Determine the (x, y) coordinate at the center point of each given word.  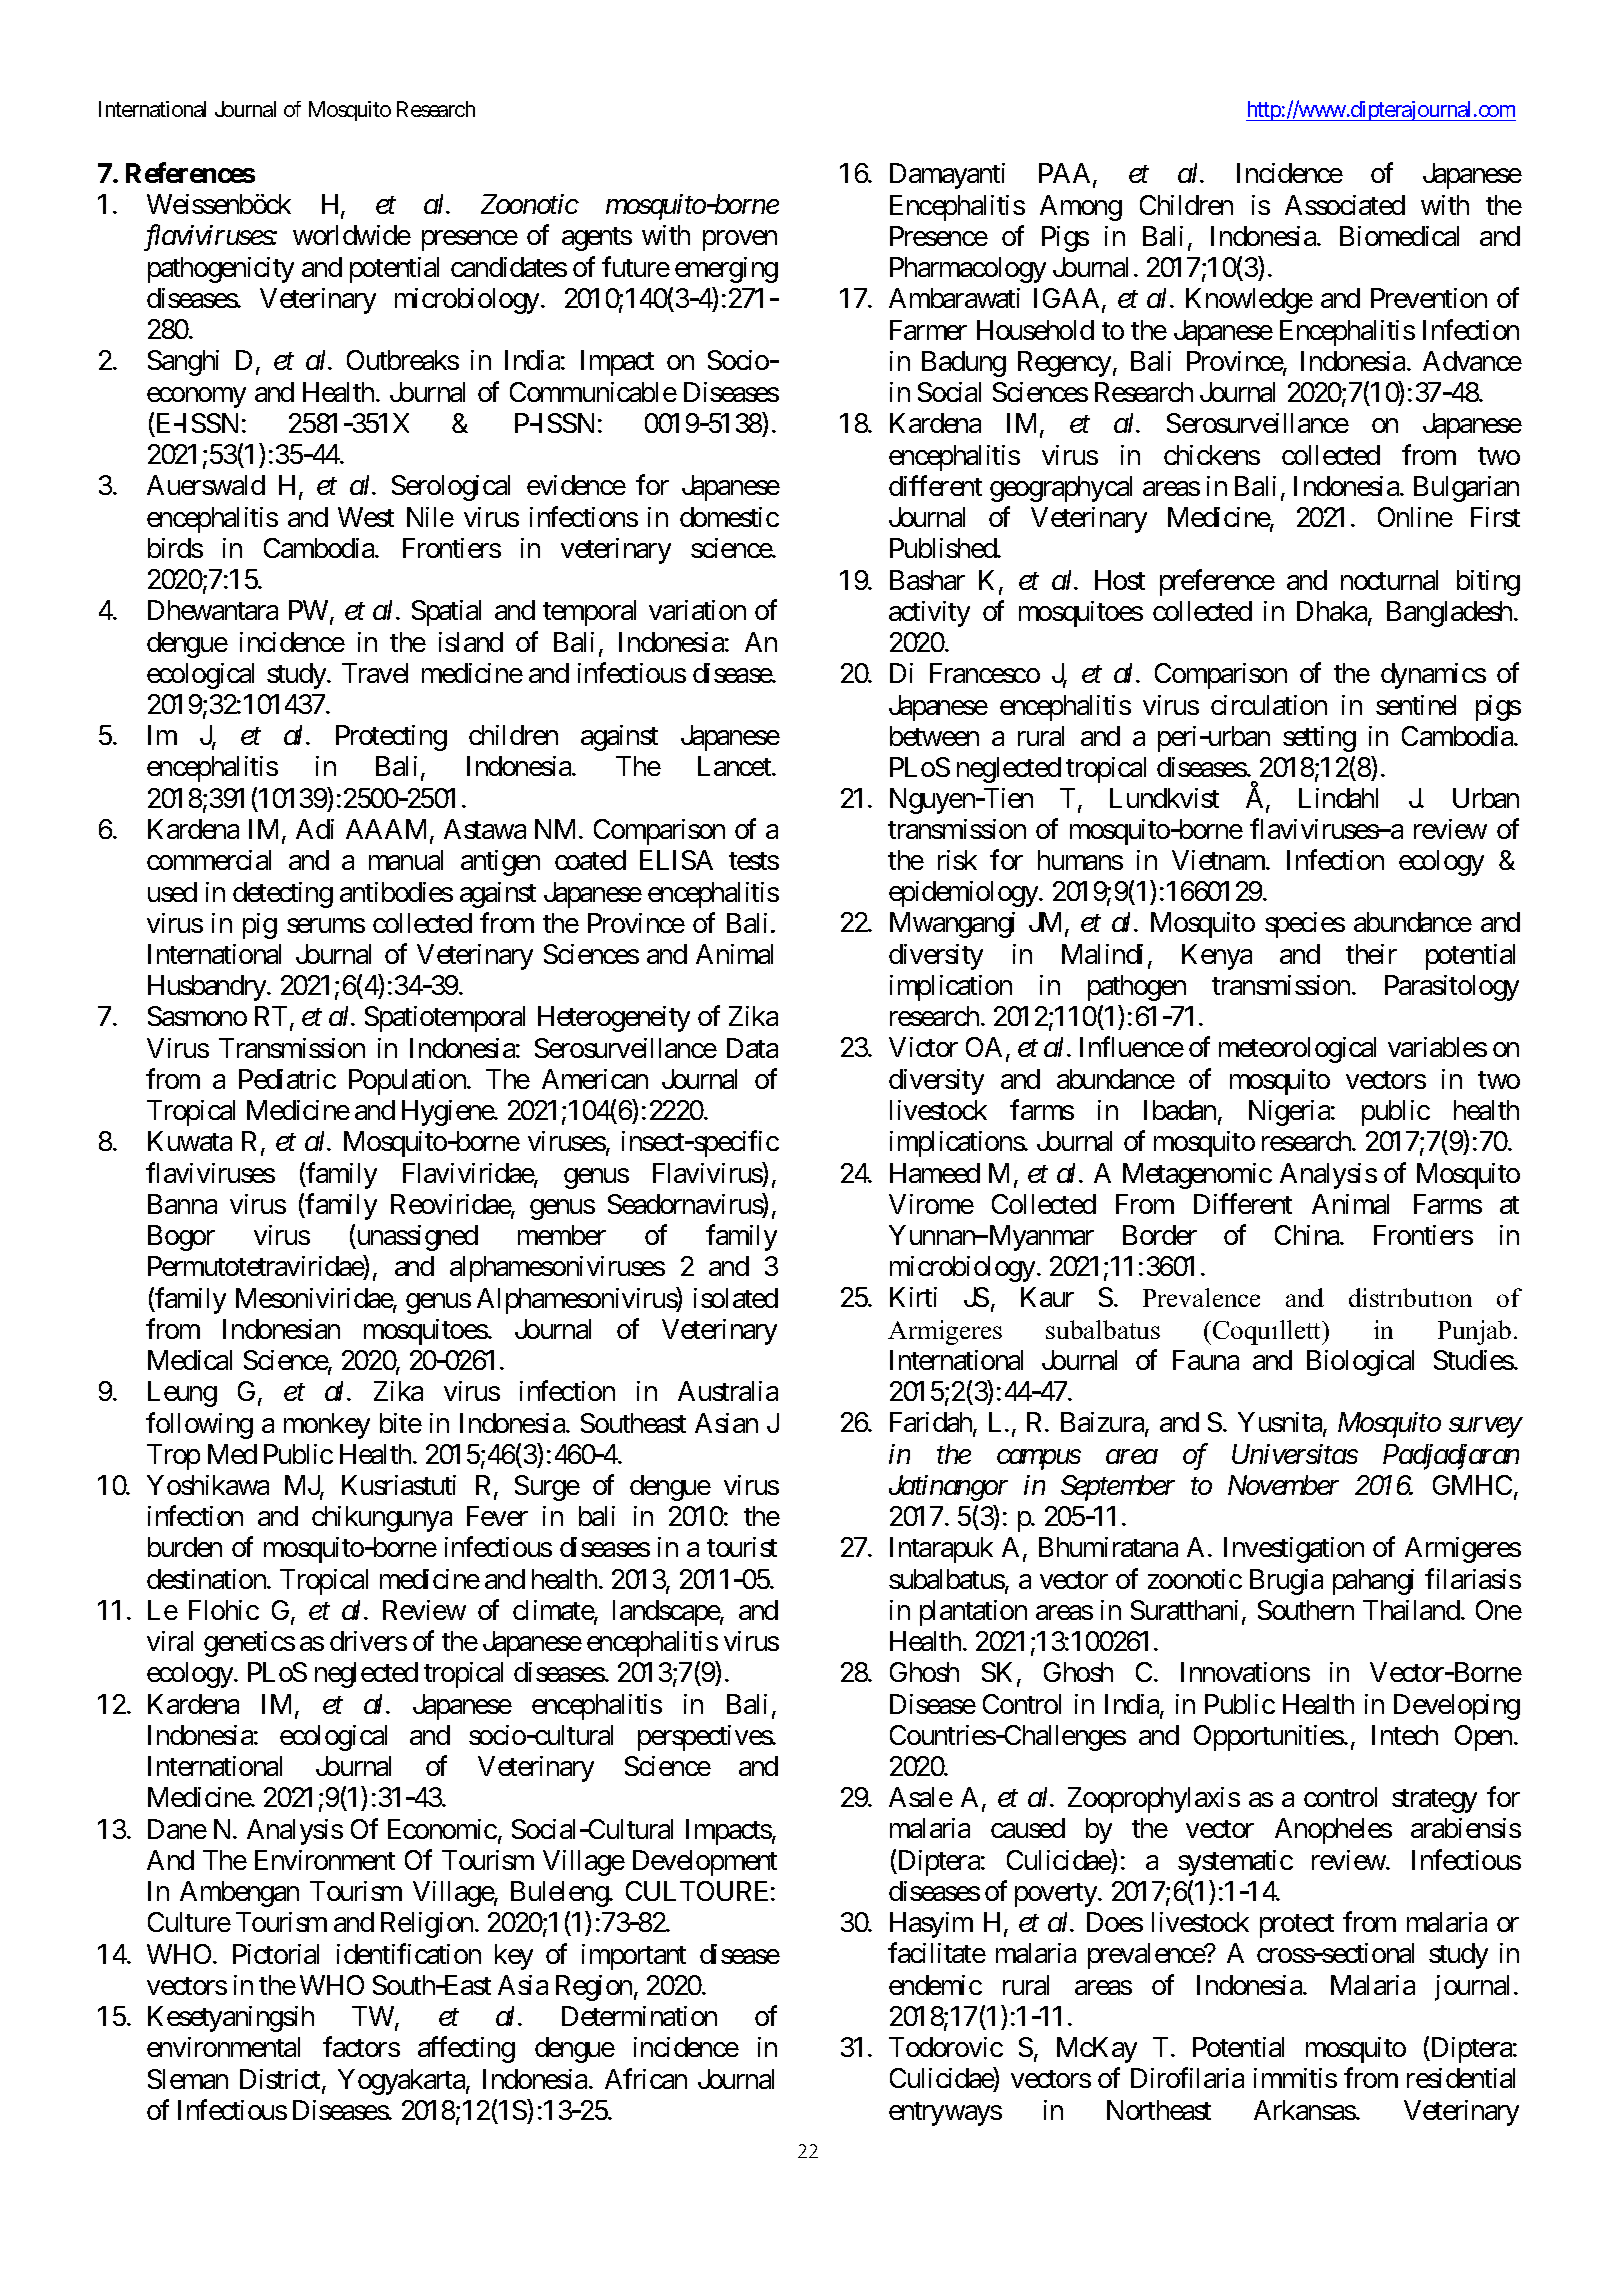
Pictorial (276, 1954)
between (934, 736)
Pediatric (287, 1079)
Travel (375, 673)
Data (752, 1048)
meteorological (1297, 1050)
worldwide (352, 235)
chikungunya (382, 1519)
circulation (1269, 705)
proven (740, 241)
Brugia (1286, 1582)
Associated (1345, 205)
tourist (742, 1547)
